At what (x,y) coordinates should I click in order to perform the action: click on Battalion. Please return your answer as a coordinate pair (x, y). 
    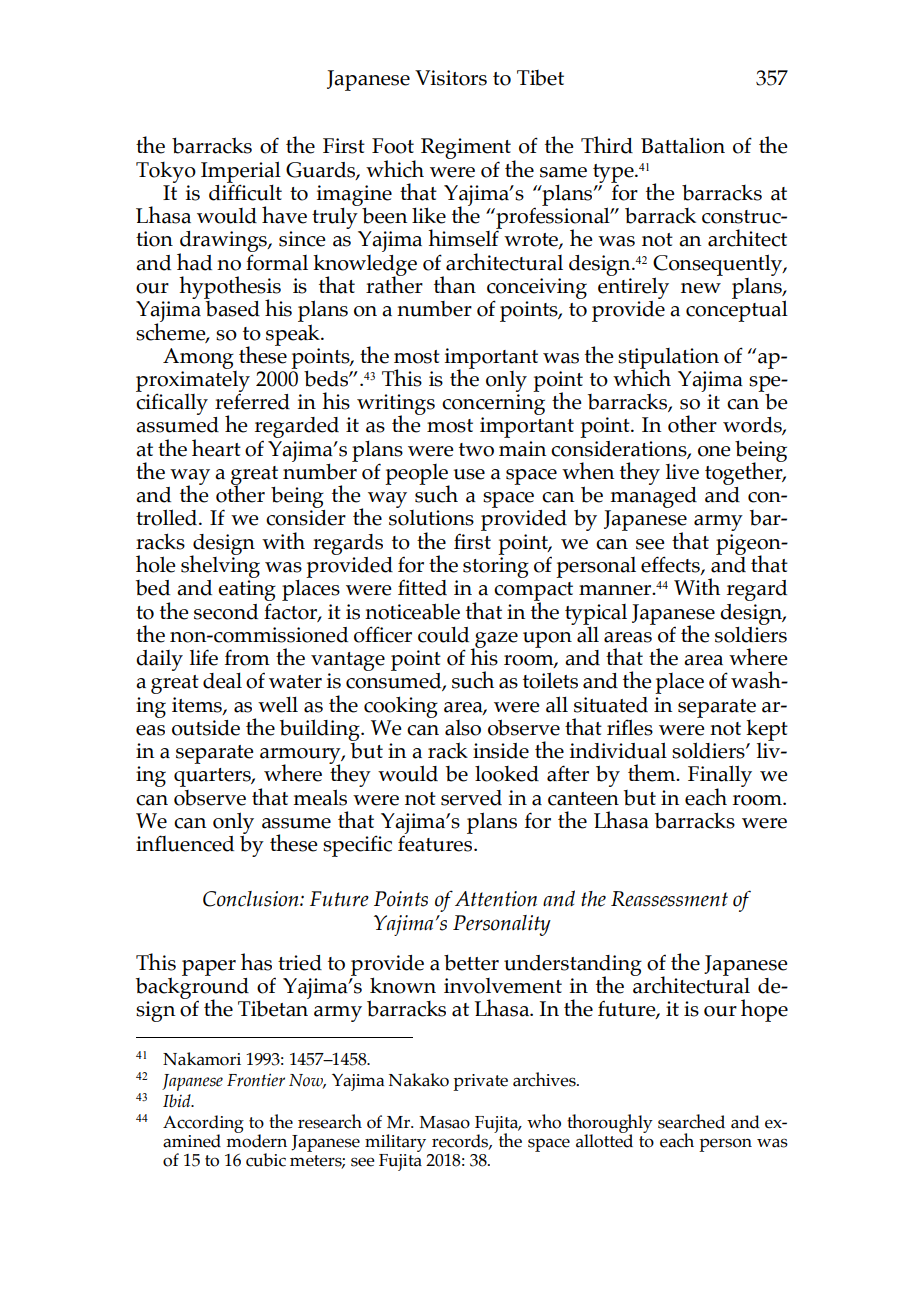
    Looking at the image, I should click on (683, 145).
